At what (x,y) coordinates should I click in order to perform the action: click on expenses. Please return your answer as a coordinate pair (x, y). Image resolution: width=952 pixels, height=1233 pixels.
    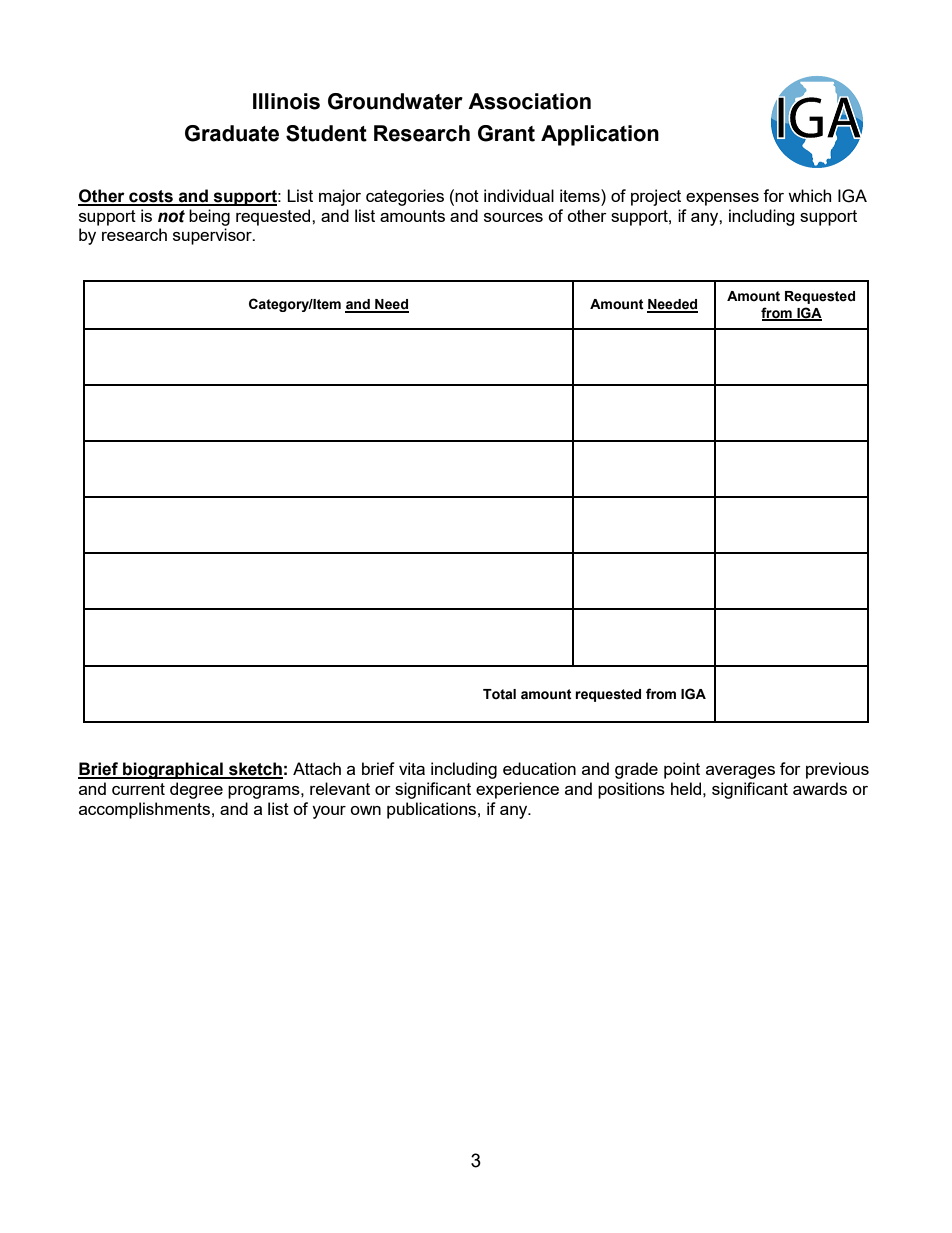
    Looking at the image, I should click on (722, 199).
